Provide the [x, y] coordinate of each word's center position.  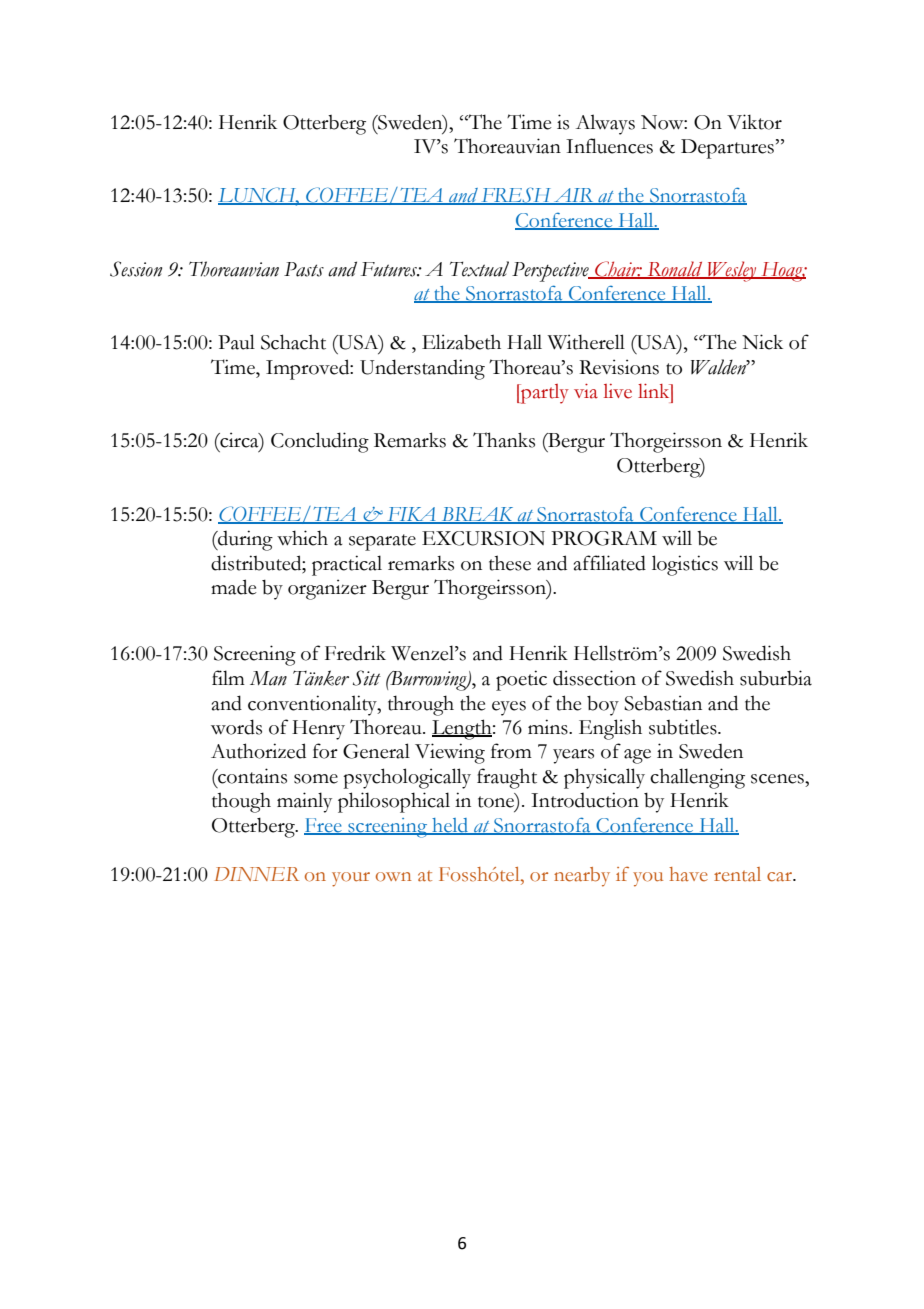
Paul [236, 342]
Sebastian [663, 703]
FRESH [516, 196]
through [421, 705]
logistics [685, 565]
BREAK [477, 515]
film [228, 677]
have [688, 874]
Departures [727, 149]
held [450, 826]
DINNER [256, 874]
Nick [762, 342]
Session [136, 269]
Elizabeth [461, 342]
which [302, 538]
